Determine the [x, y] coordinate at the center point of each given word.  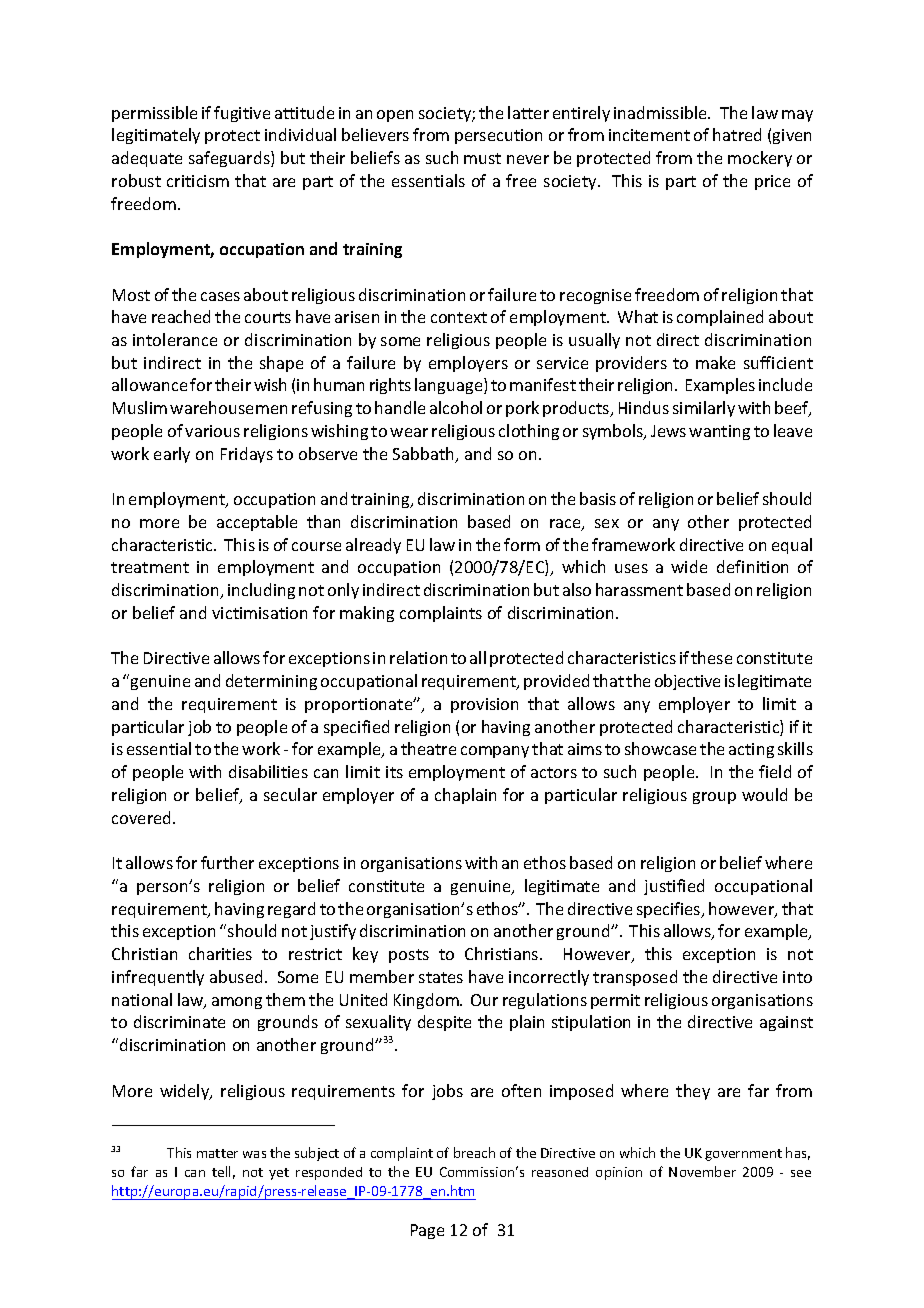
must [482, 158]
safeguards [230, 159]
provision [484, 705]
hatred [737, 134]
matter [217, 1153]
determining [271, 682]
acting [751, 750]
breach [474, 1152]
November [702, 1171]
